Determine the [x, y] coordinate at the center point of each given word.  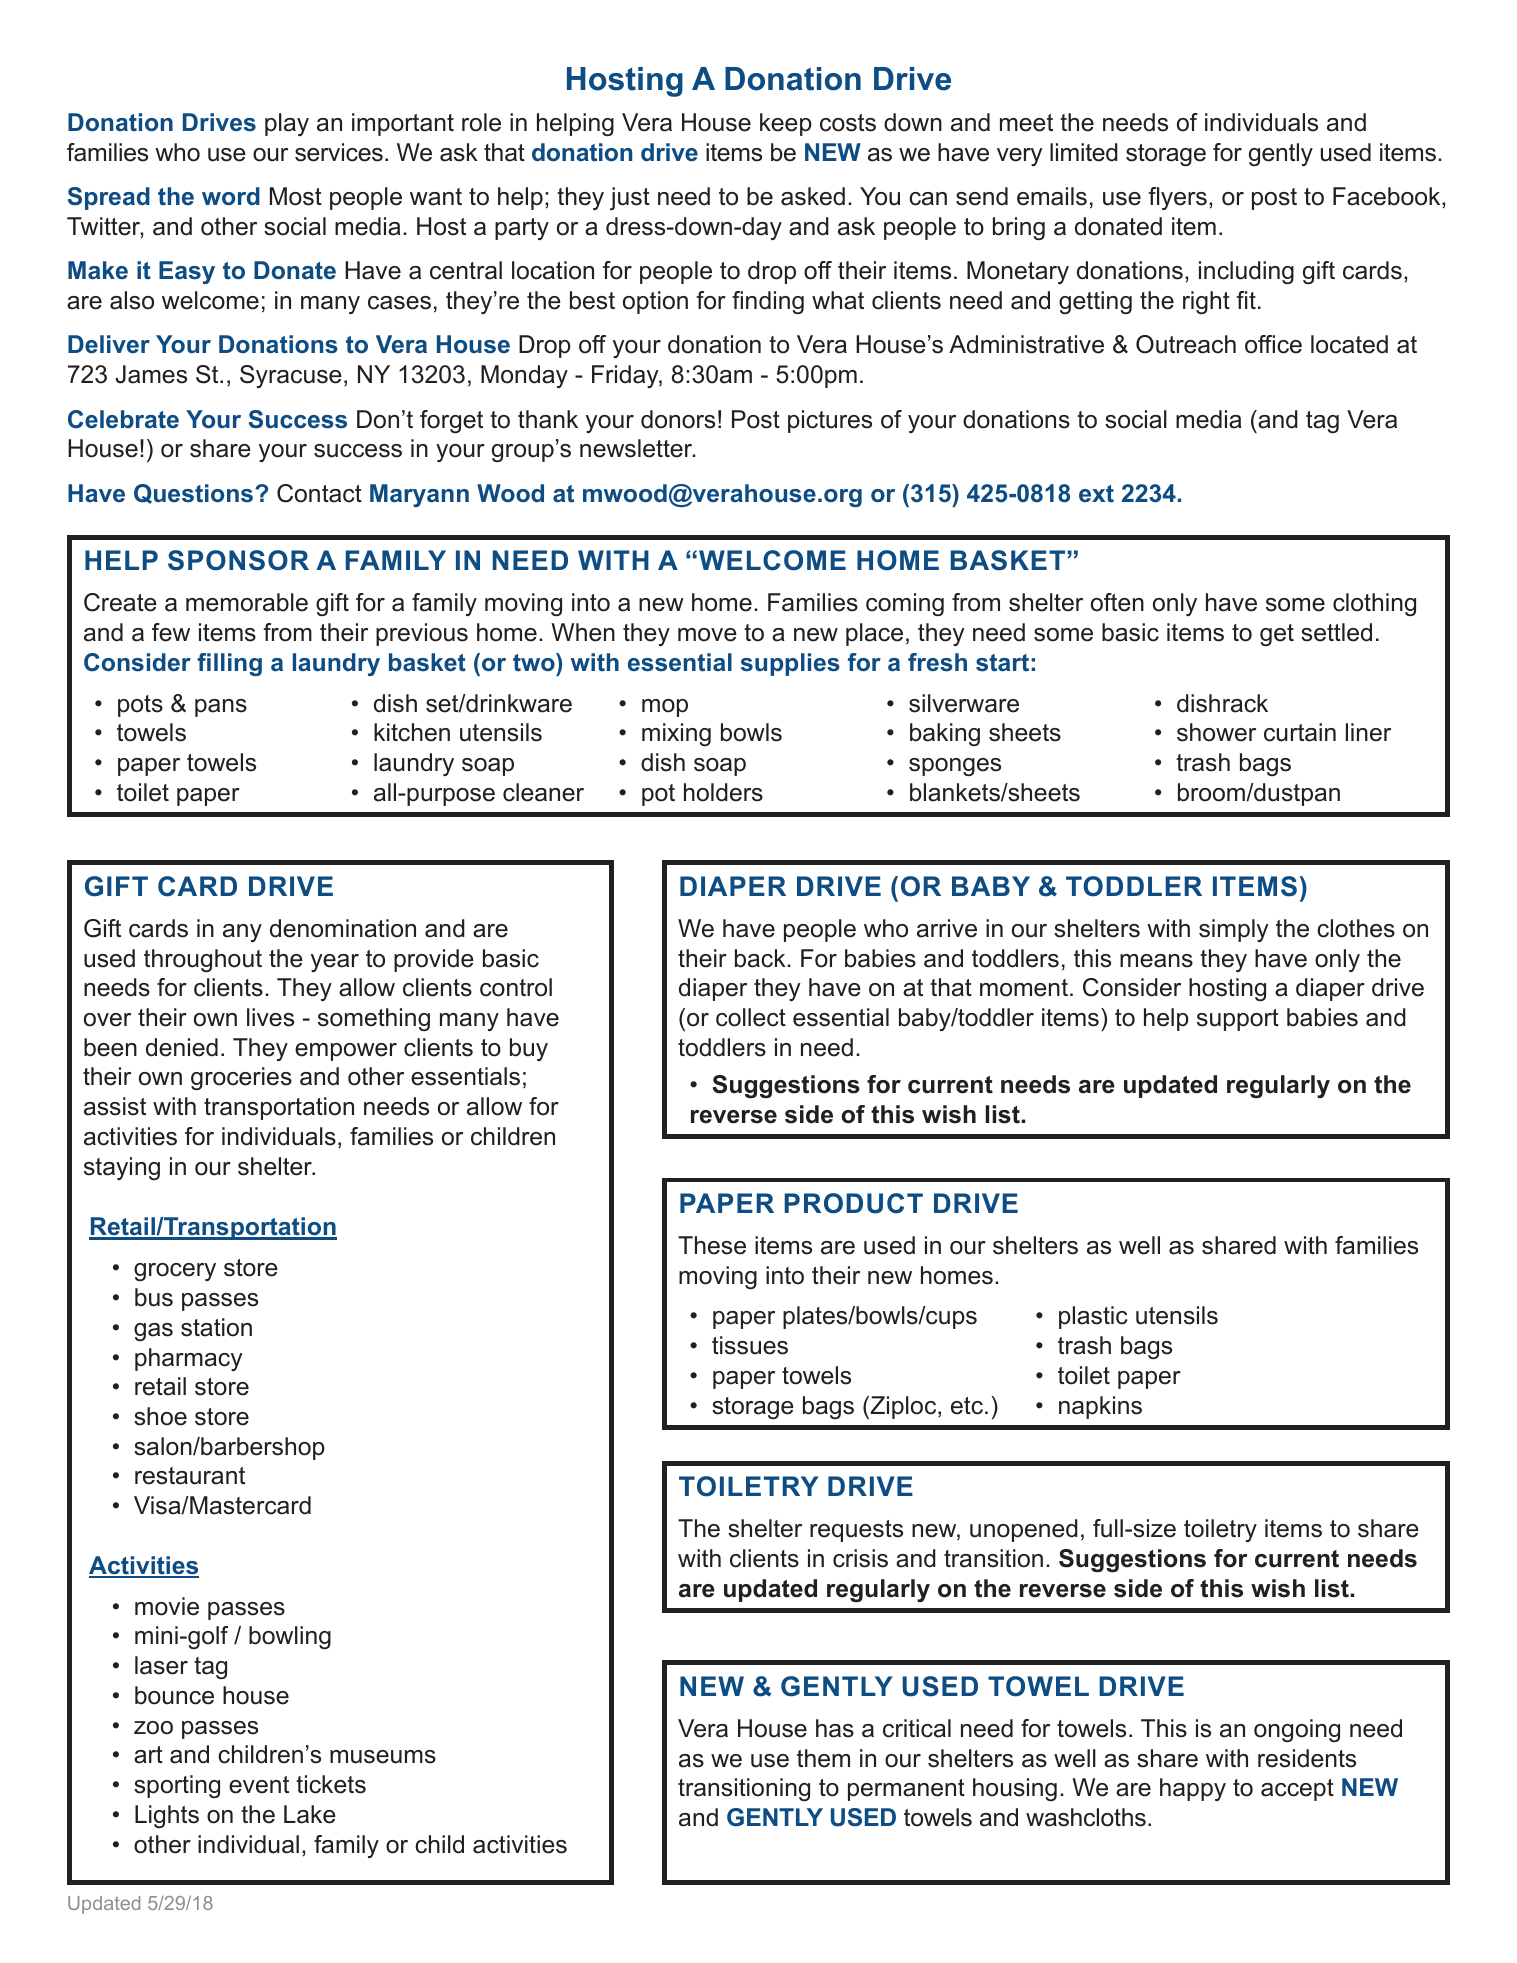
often [1117, 602]
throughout [203, 960]
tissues [750, 1345]
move [707, 635]
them [823, 1758]
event [259, 1785]
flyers [1178, 198]
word [231, 196]
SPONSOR [238, 560]
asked [813, 196]
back [761, 958]
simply [1234, 930]
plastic [1093, 1317]
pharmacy [189, 1359]
